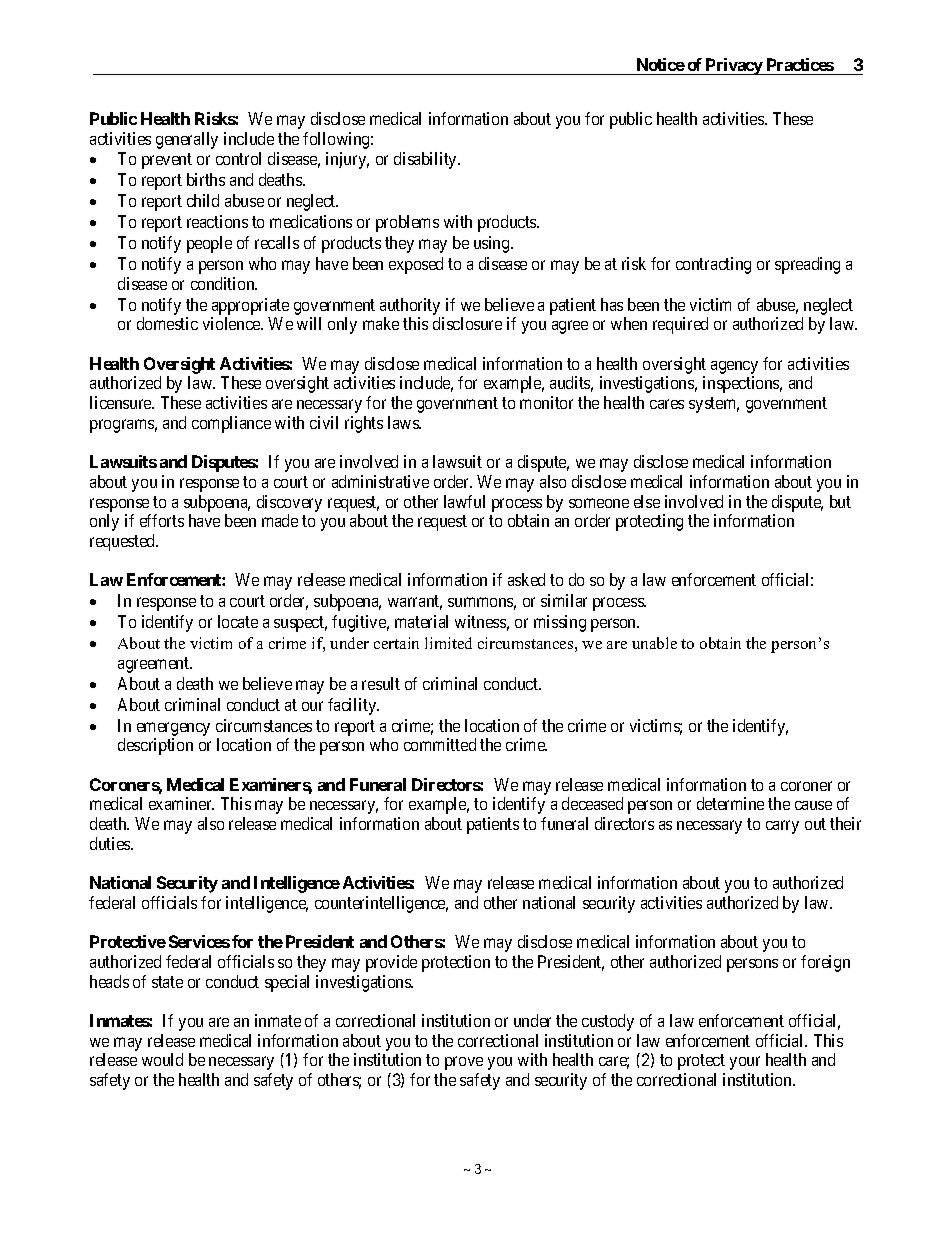 The width and height of the image is (952, 1233). I want to click on prove, so click(464, 1063).
